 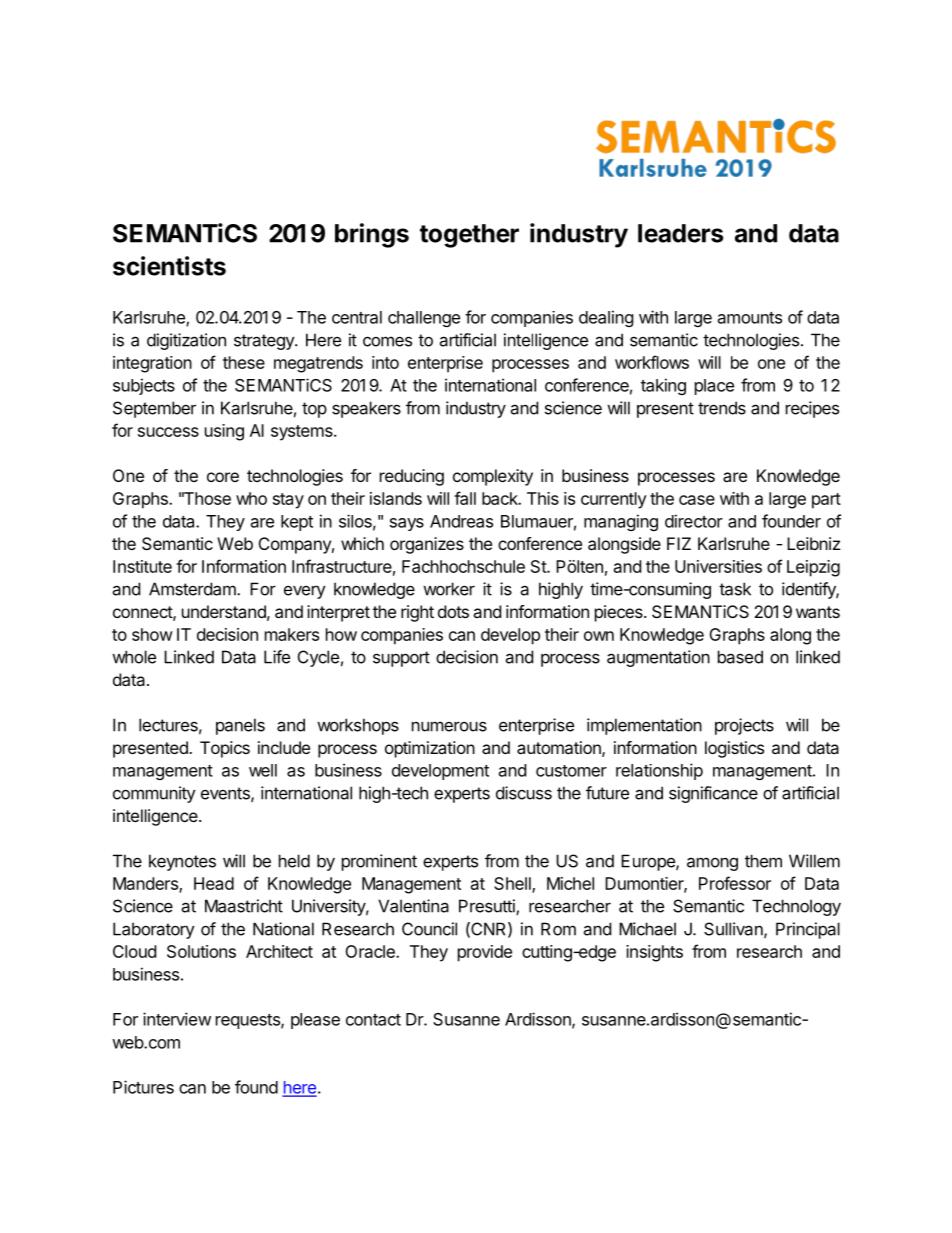 What do you see at coordinates (169, 266) in the document?
I see `scientists` at bounding box center [169, 266].
